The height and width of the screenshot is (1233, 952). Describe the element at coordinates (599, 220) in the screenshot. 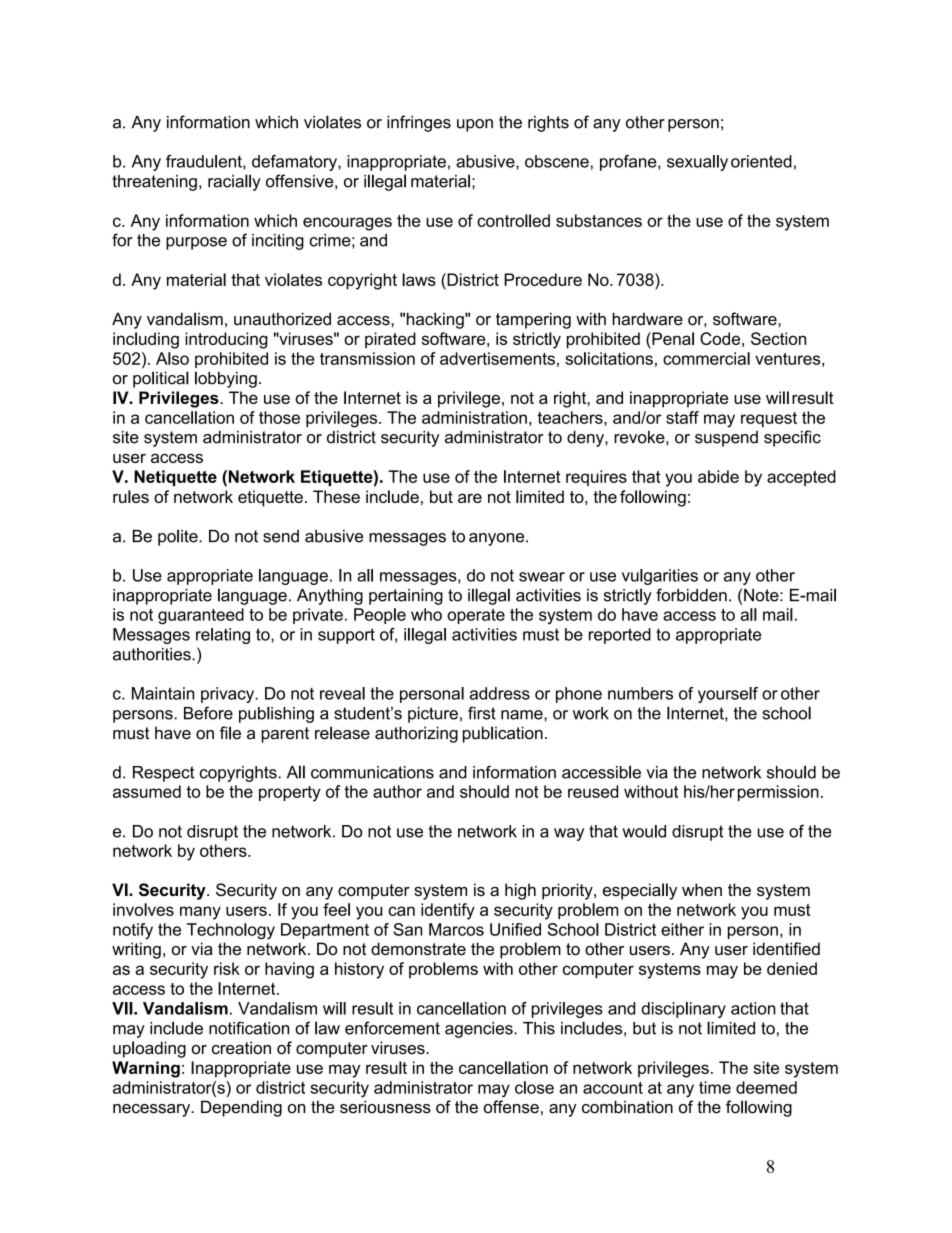

I see `substances` at that location.
